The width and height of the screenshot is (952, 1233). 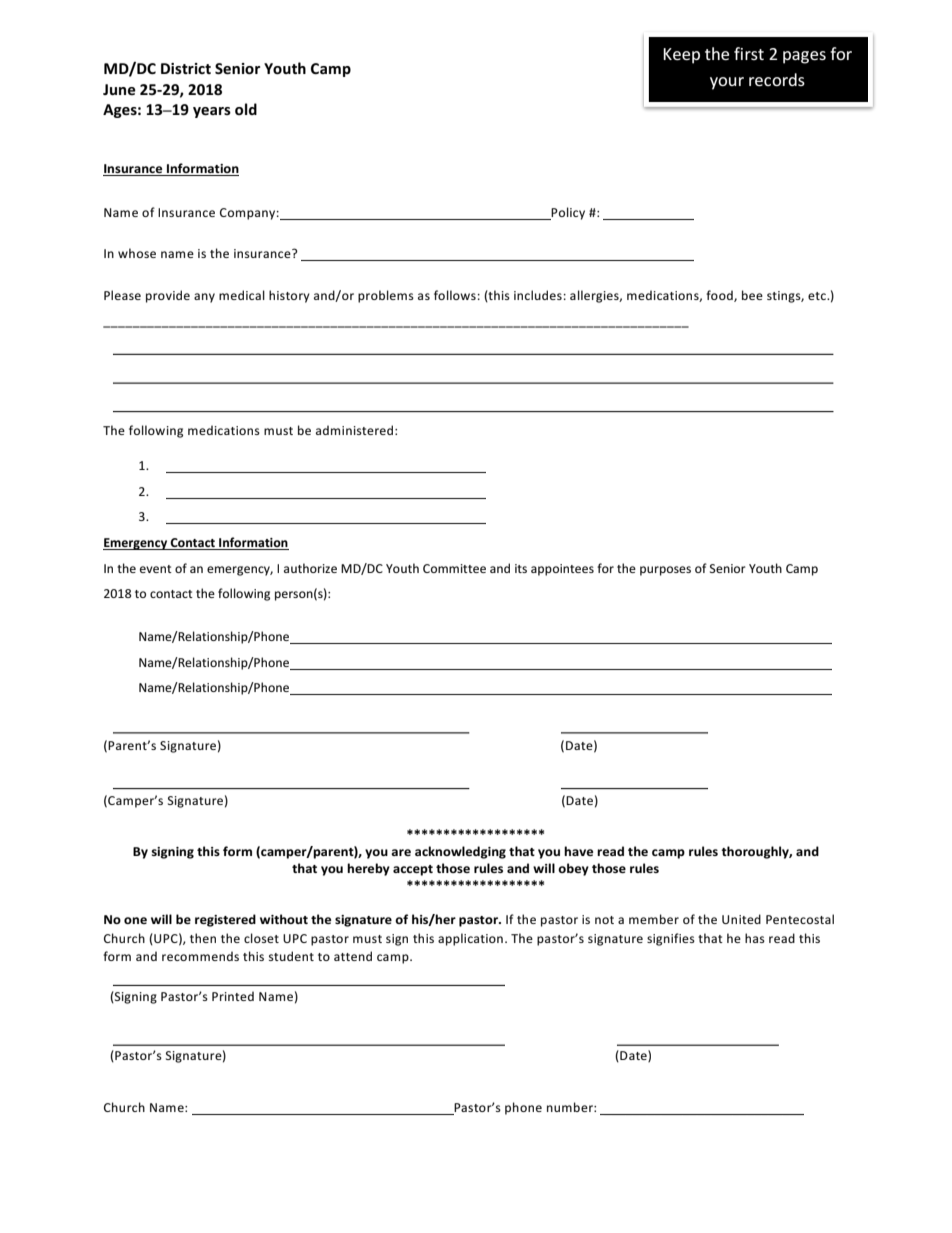 I want to click on food, so click(x=720, y=296).
